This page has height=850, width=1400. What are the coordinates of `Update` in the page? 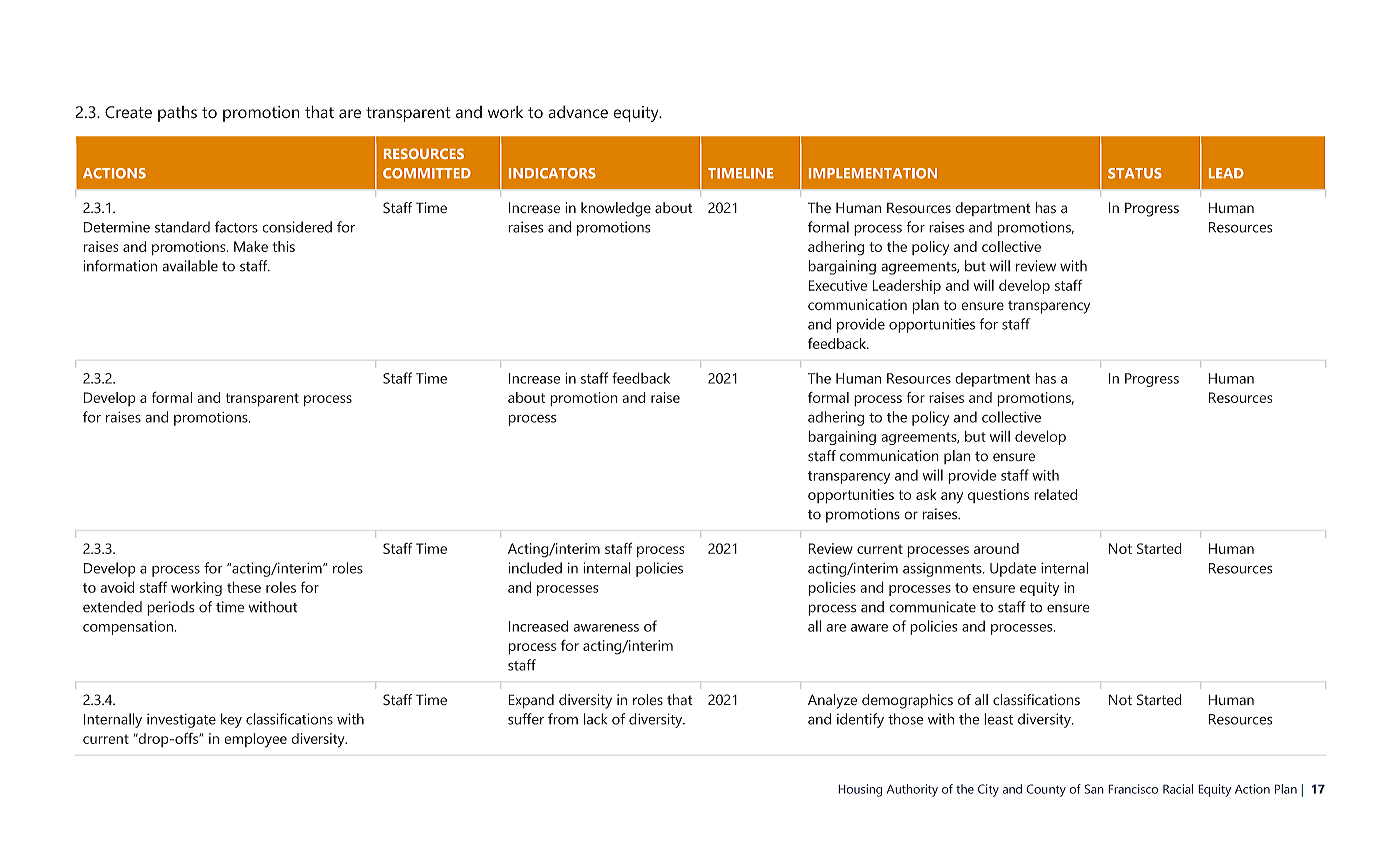 It's located at (1013, 569).
